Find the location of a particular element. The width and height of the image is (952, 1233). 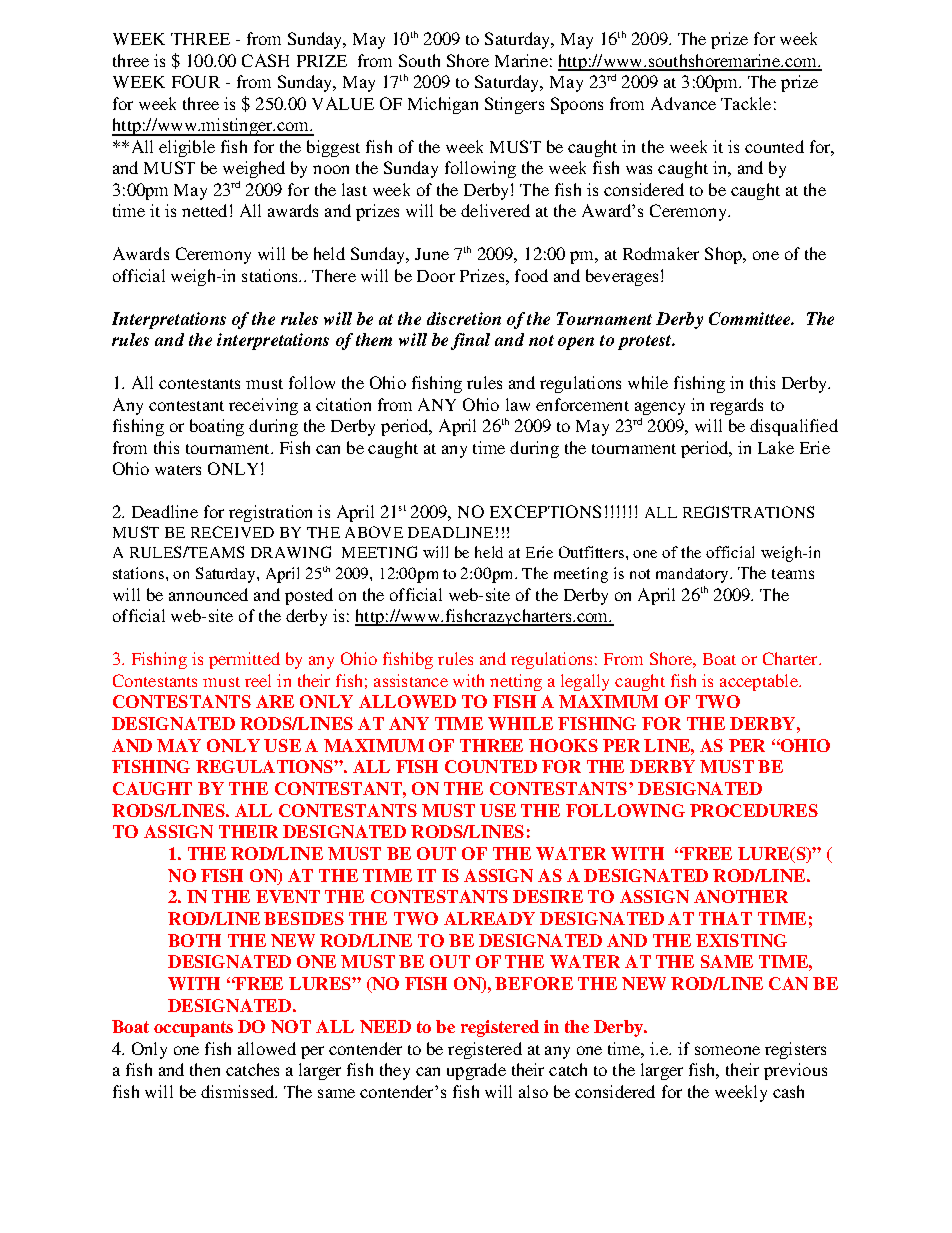

Stingers is located at coordinates (514, 105).
